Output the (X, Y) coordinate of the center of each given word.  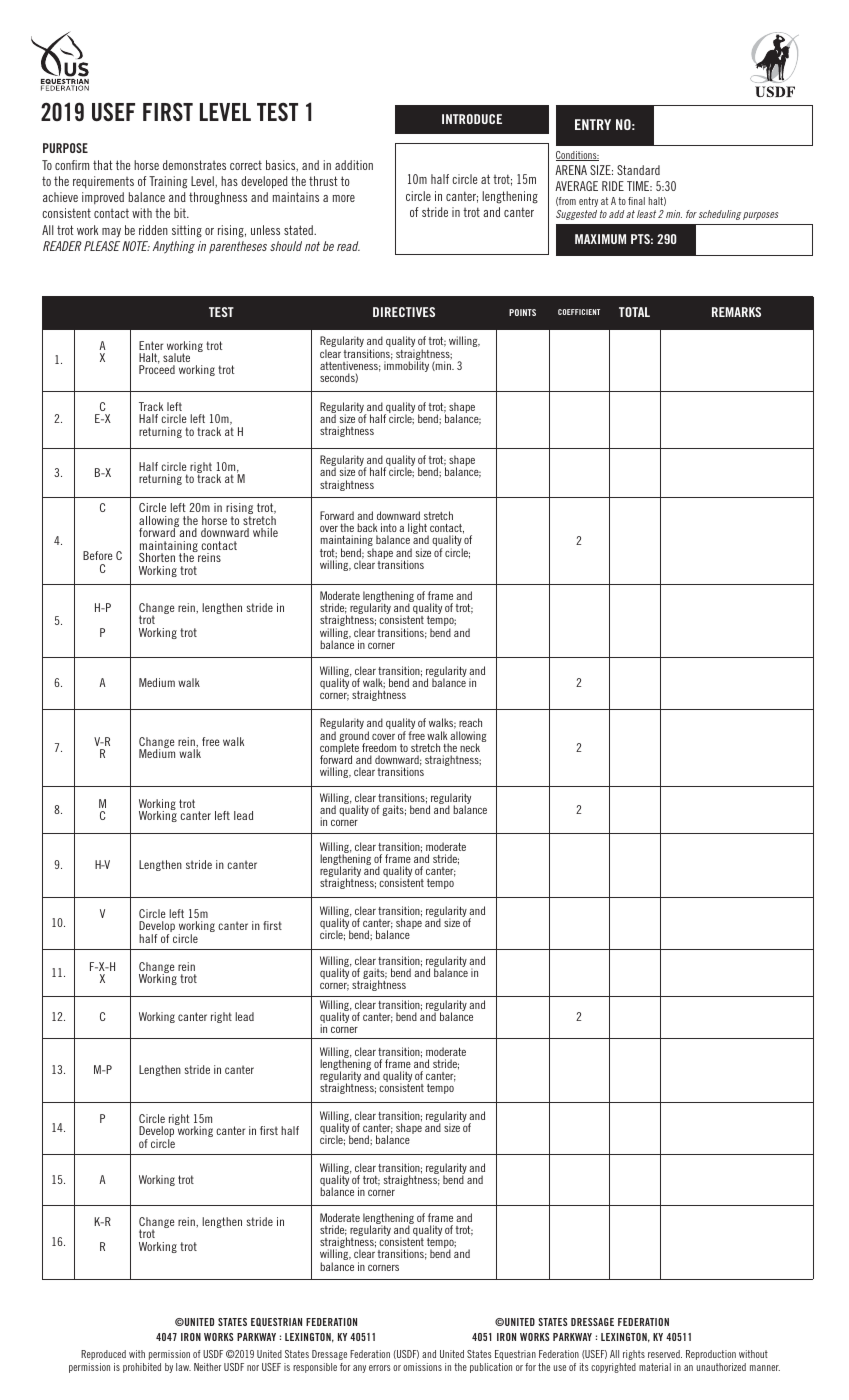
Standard (638, 170)
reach (470, 722)
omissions (422, 1367)
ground (354, 738)
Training (168, 182)
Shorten (157, 557)
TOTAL (634, 312)
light (418, 530)
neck (471, 746)
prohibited (142, 1368)
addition (354, 165)
